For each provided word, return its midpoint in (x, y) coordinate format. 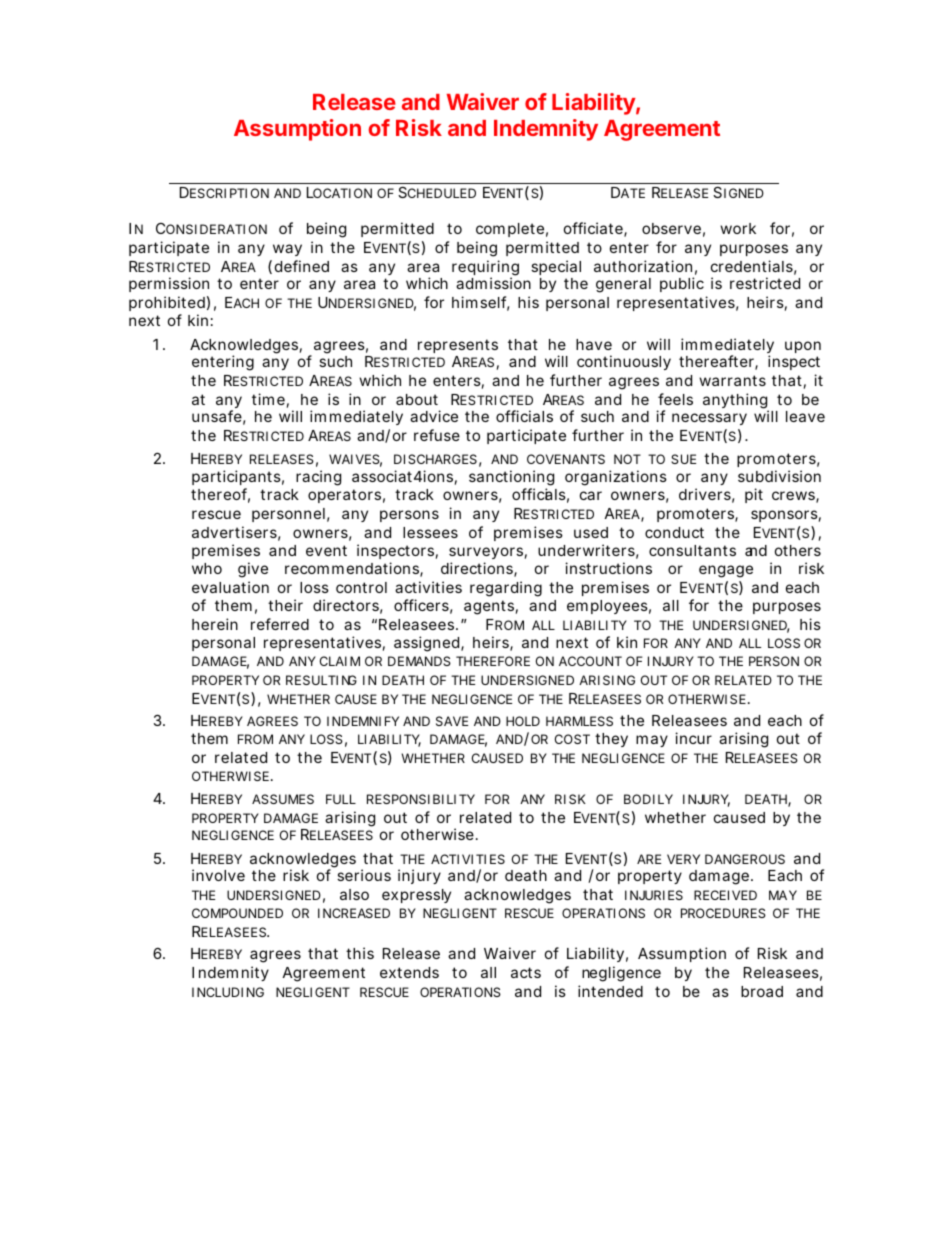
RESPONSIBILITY (421, 799)
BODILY (648, 799)
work (738, 228)
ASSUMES (283, 799)
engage (726, 571)
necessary (709, 419)
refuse (437, 435)
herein (215, 624)
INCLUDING (228, 992)
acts (526, 972)
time (268, 399)
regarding (506, 589)
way (287, 250)
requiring (485, 269)
